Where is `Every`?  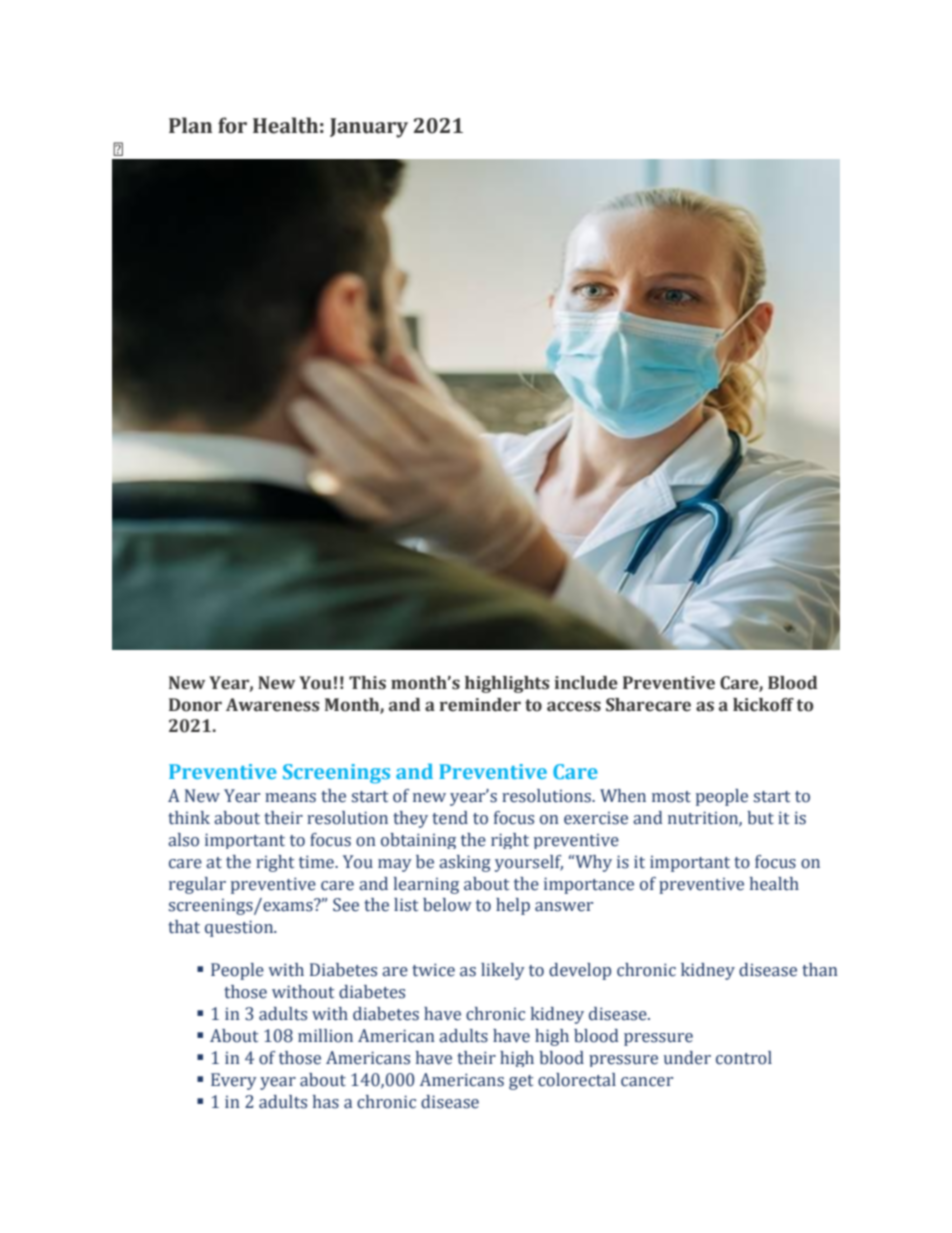
Every is located at coordinates (234, 1081).
